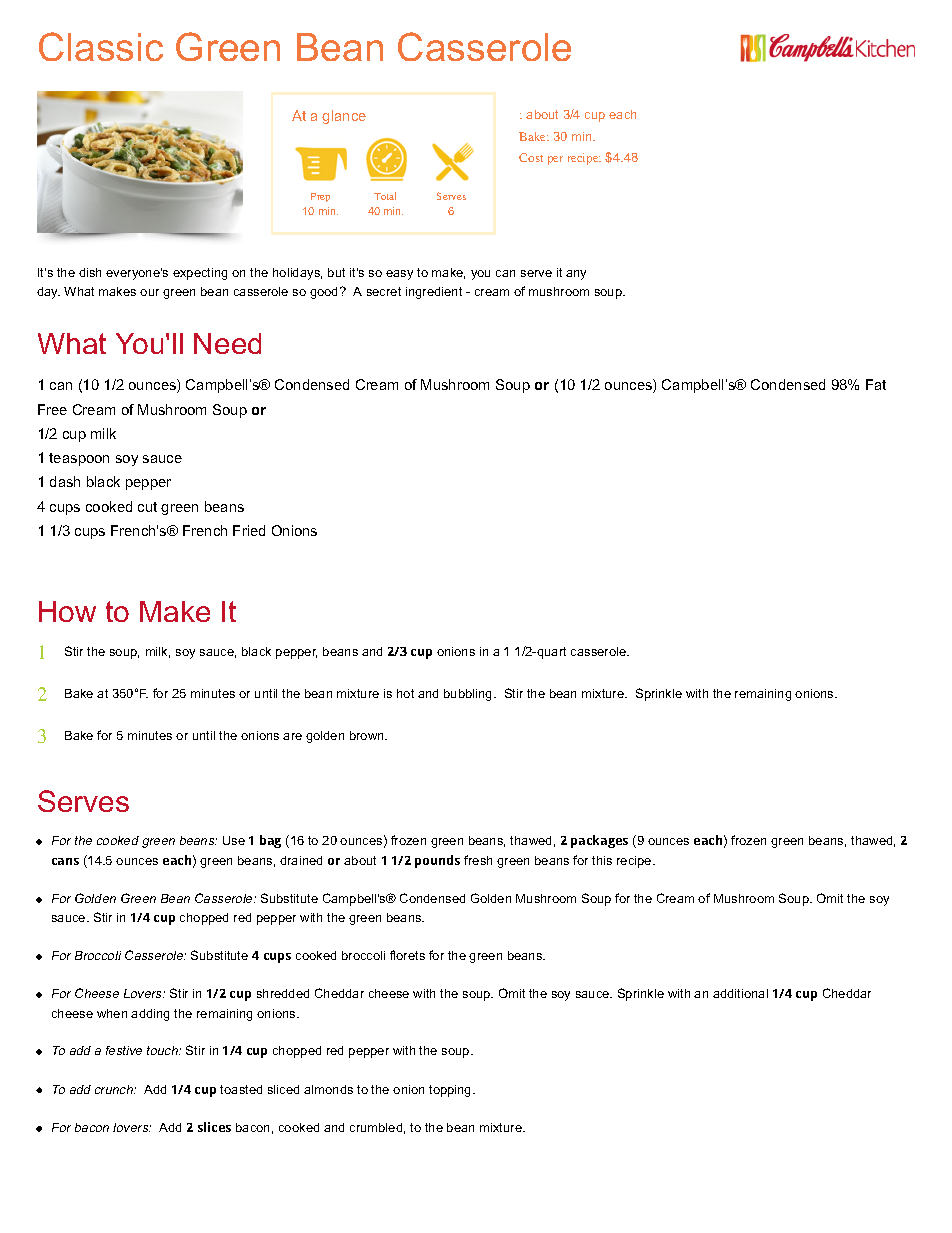  Describe the element at coordinates (451, 1091) in the page. I see `topping` at that location.
